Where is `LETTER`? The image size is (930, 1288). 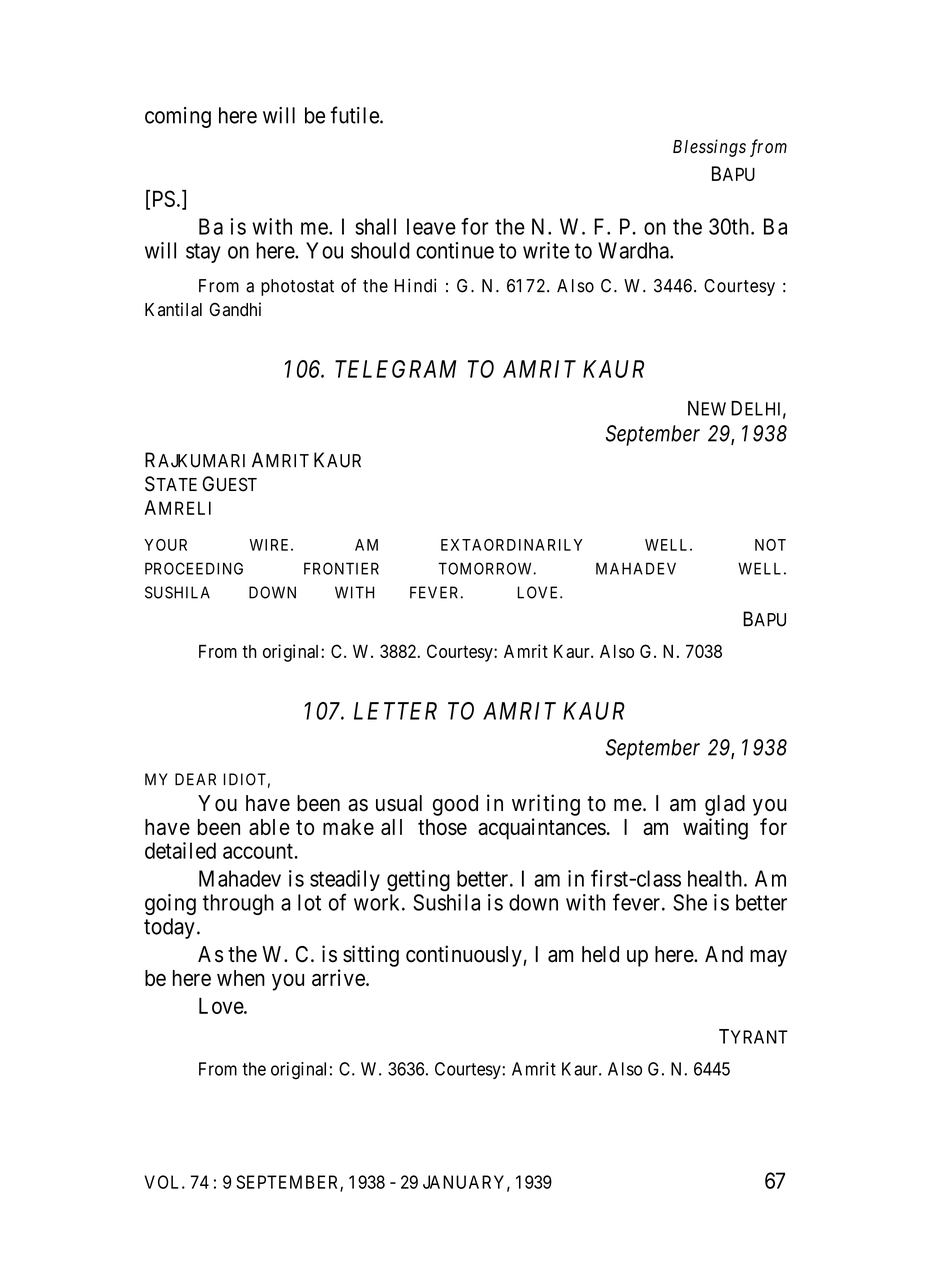
LETTER is located at coordinates (395, 711).
